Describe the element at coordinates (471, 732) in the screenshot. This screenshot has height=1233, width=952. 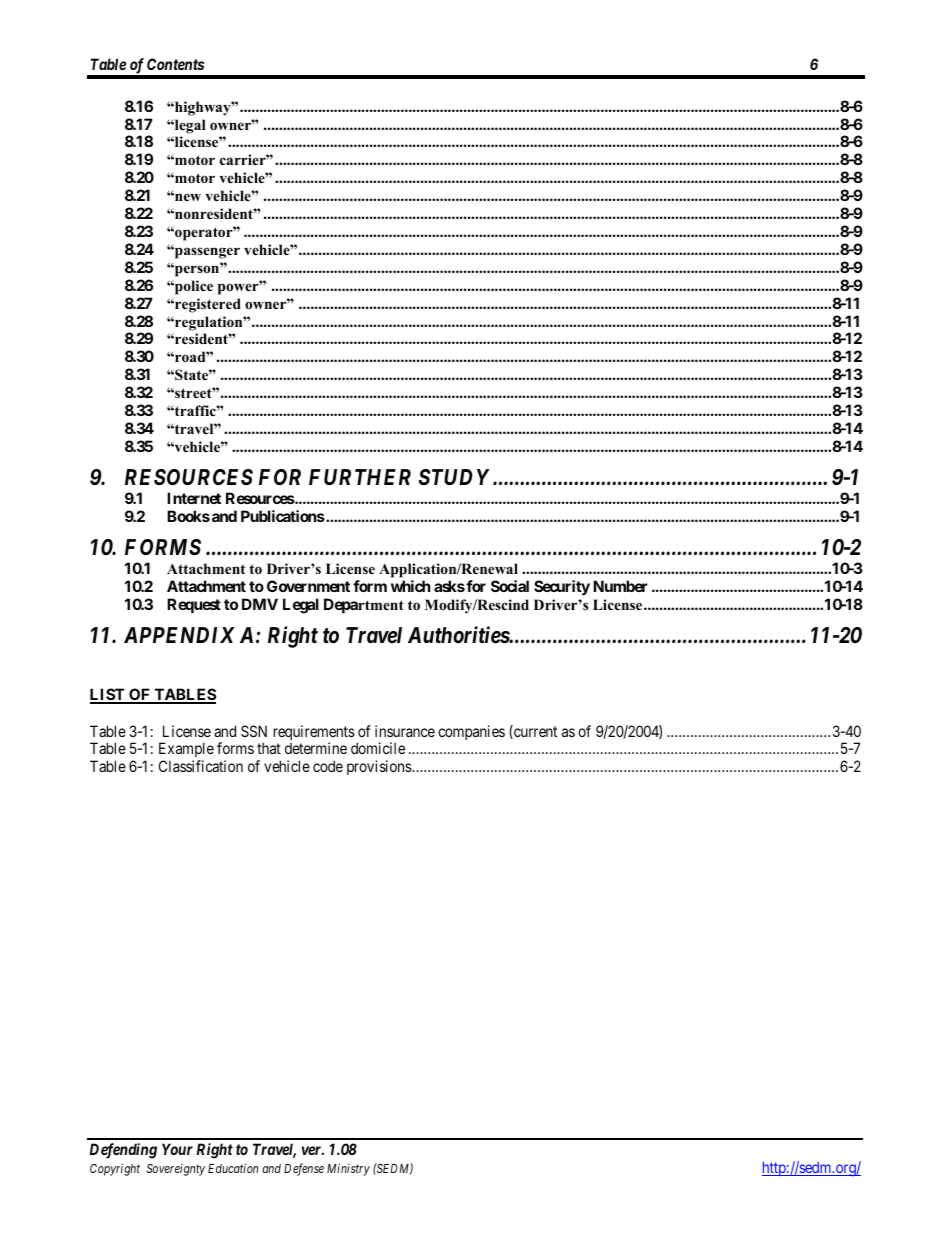
I see `companies` at that location.
